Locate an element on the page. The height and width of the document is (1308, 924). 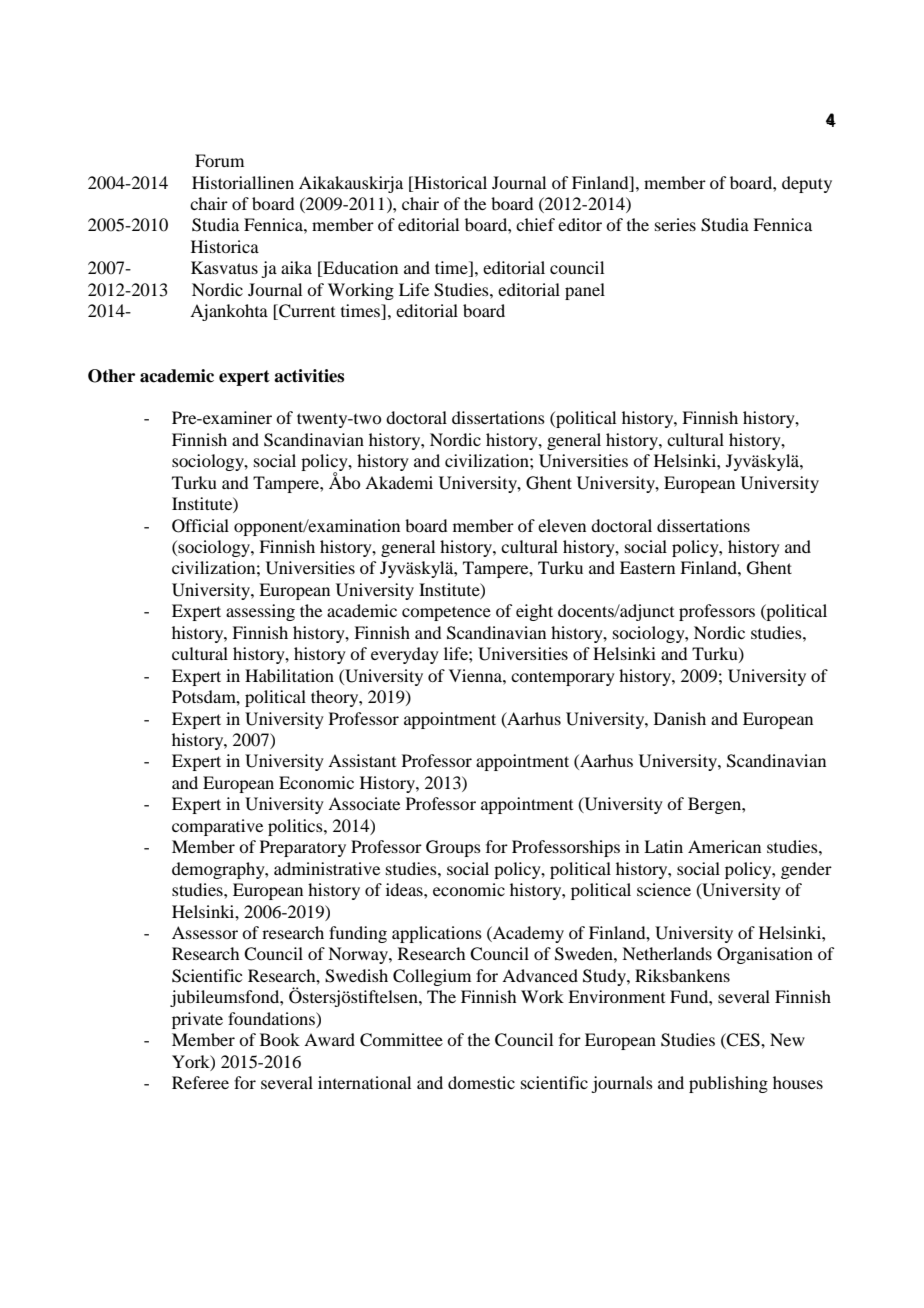
eleven is located at coordinates (562, 525).
